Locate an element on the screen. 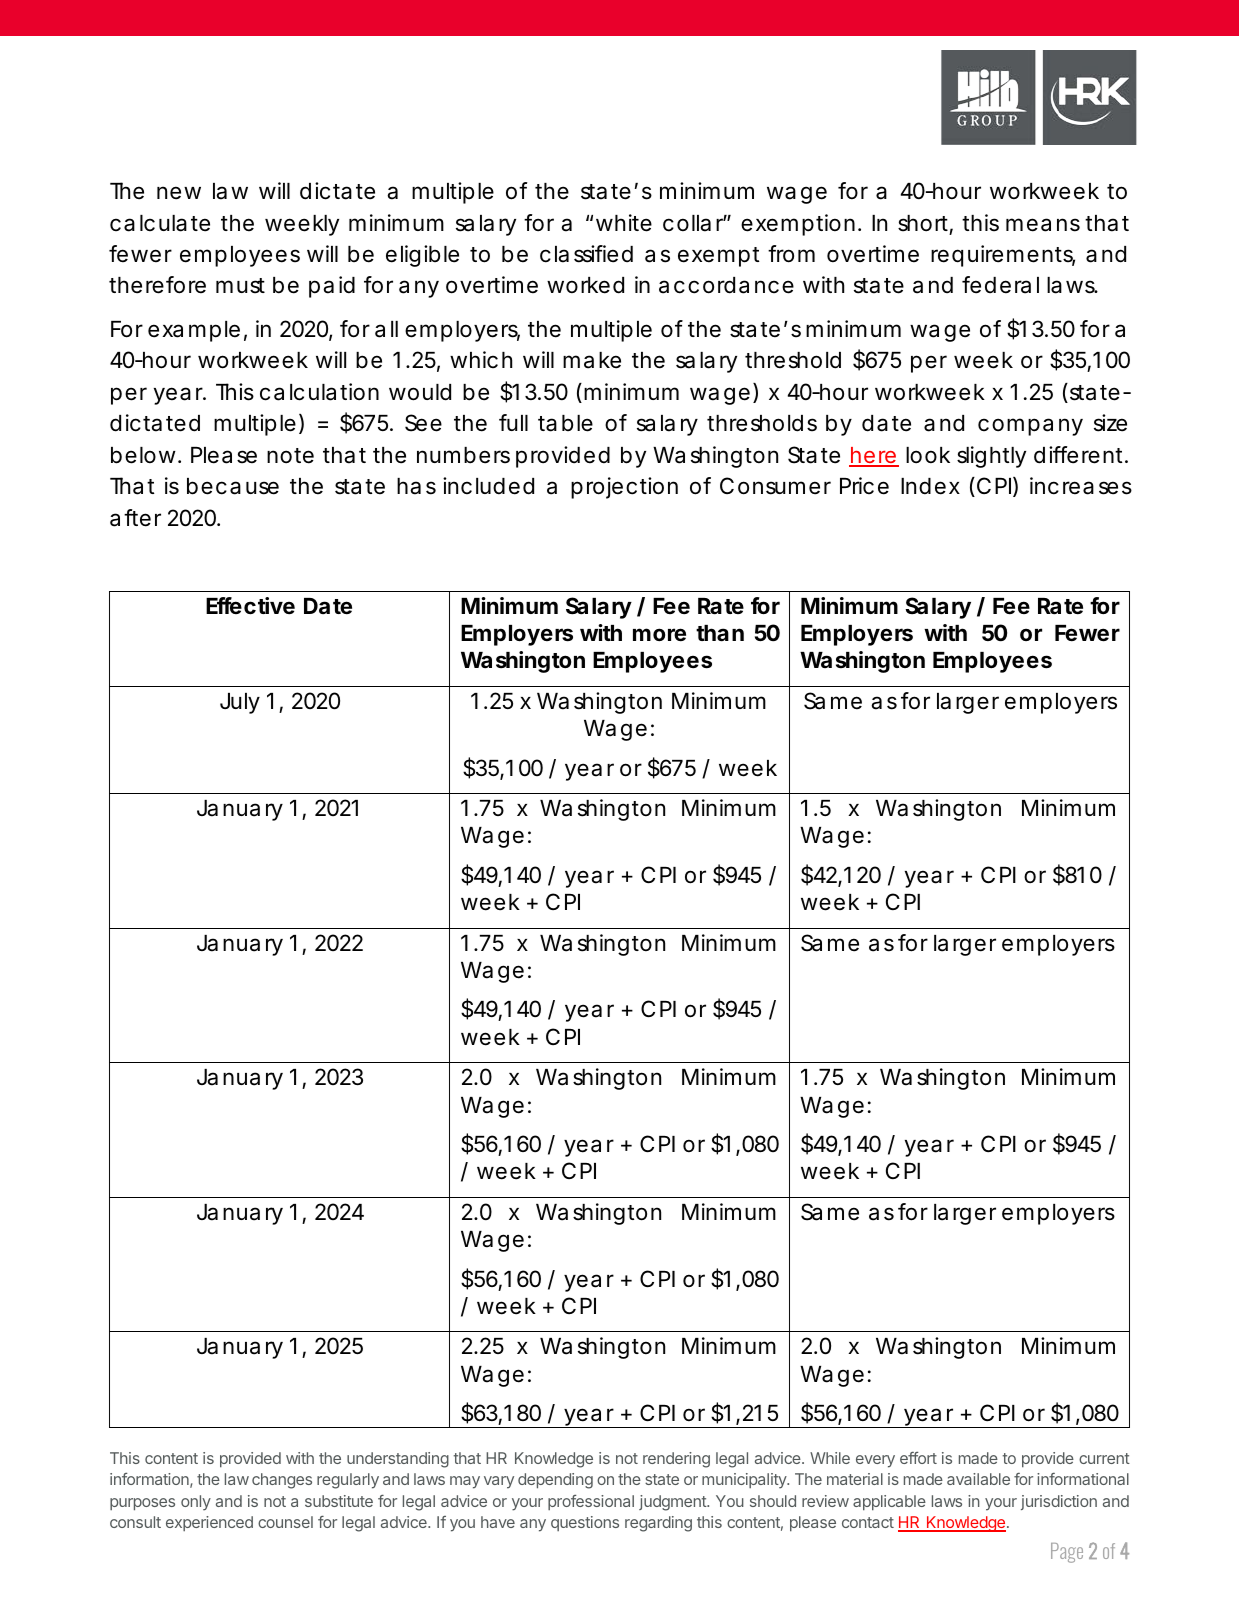 This screenshot has height=1604, width=1239. professional is located at coordinates (591, 1502).
